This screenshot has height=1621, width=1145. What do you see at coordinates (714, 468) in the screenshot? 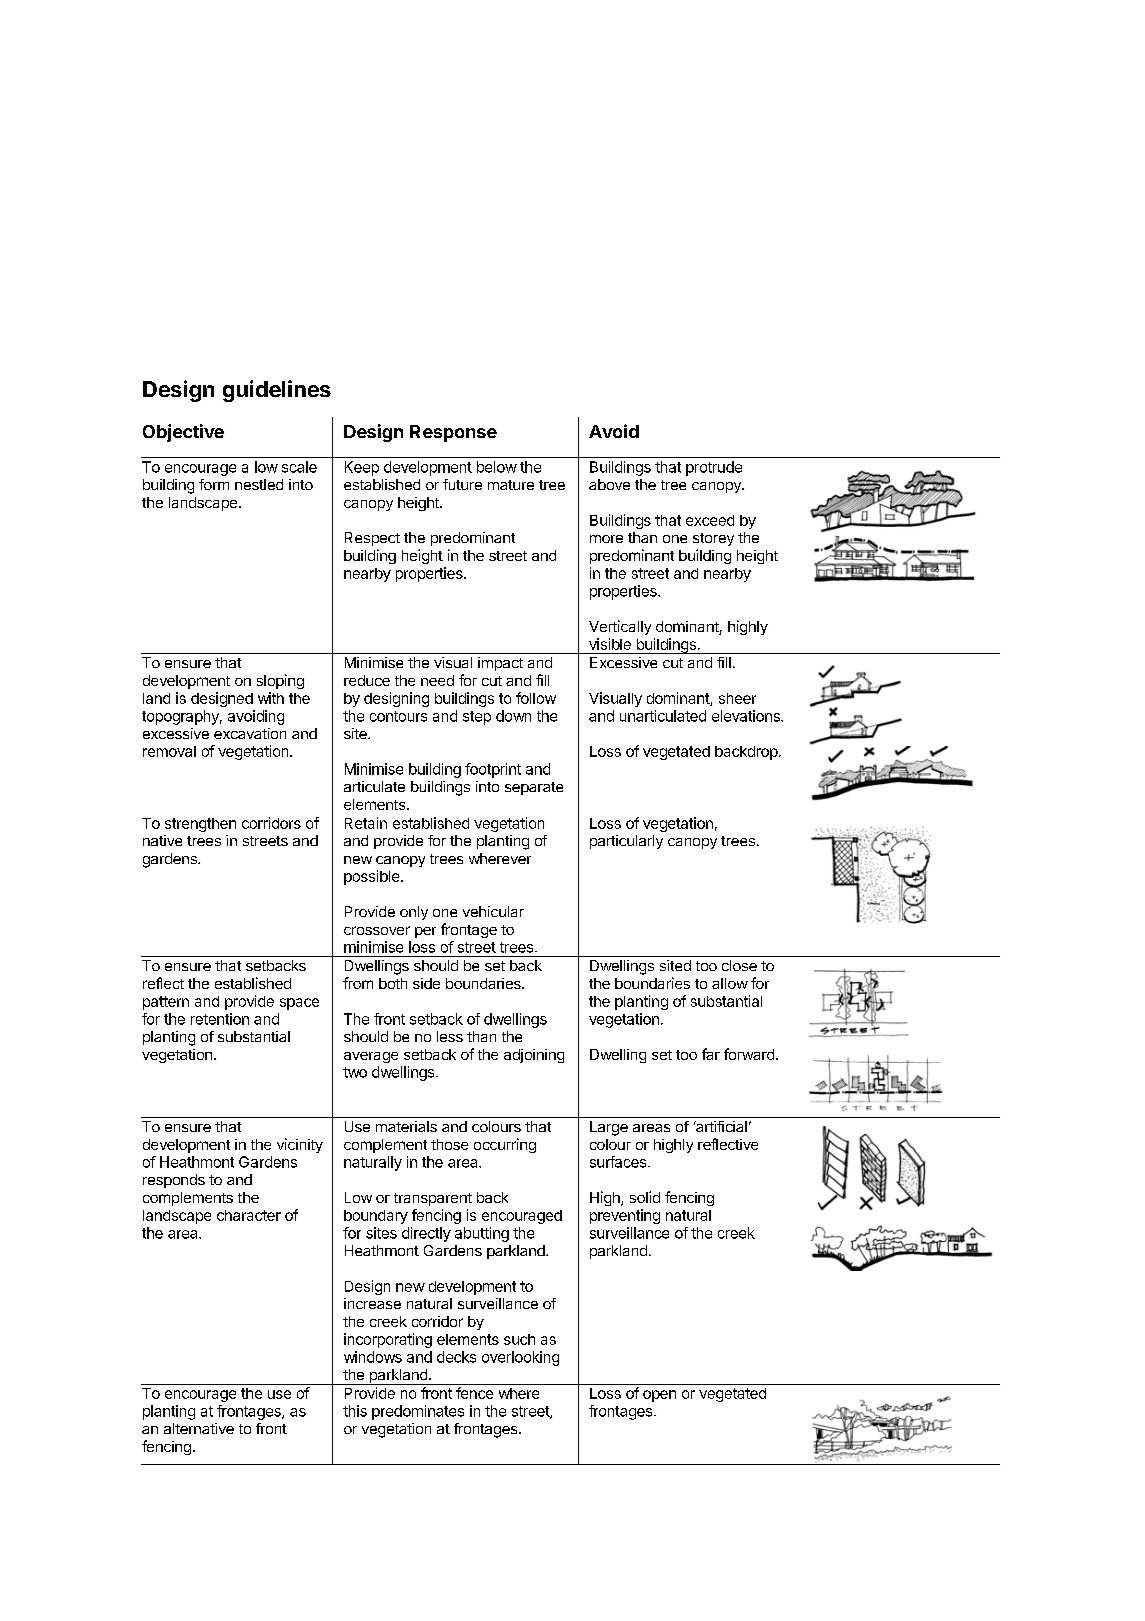
I see `protrude` at bounding box center [714, 468].
